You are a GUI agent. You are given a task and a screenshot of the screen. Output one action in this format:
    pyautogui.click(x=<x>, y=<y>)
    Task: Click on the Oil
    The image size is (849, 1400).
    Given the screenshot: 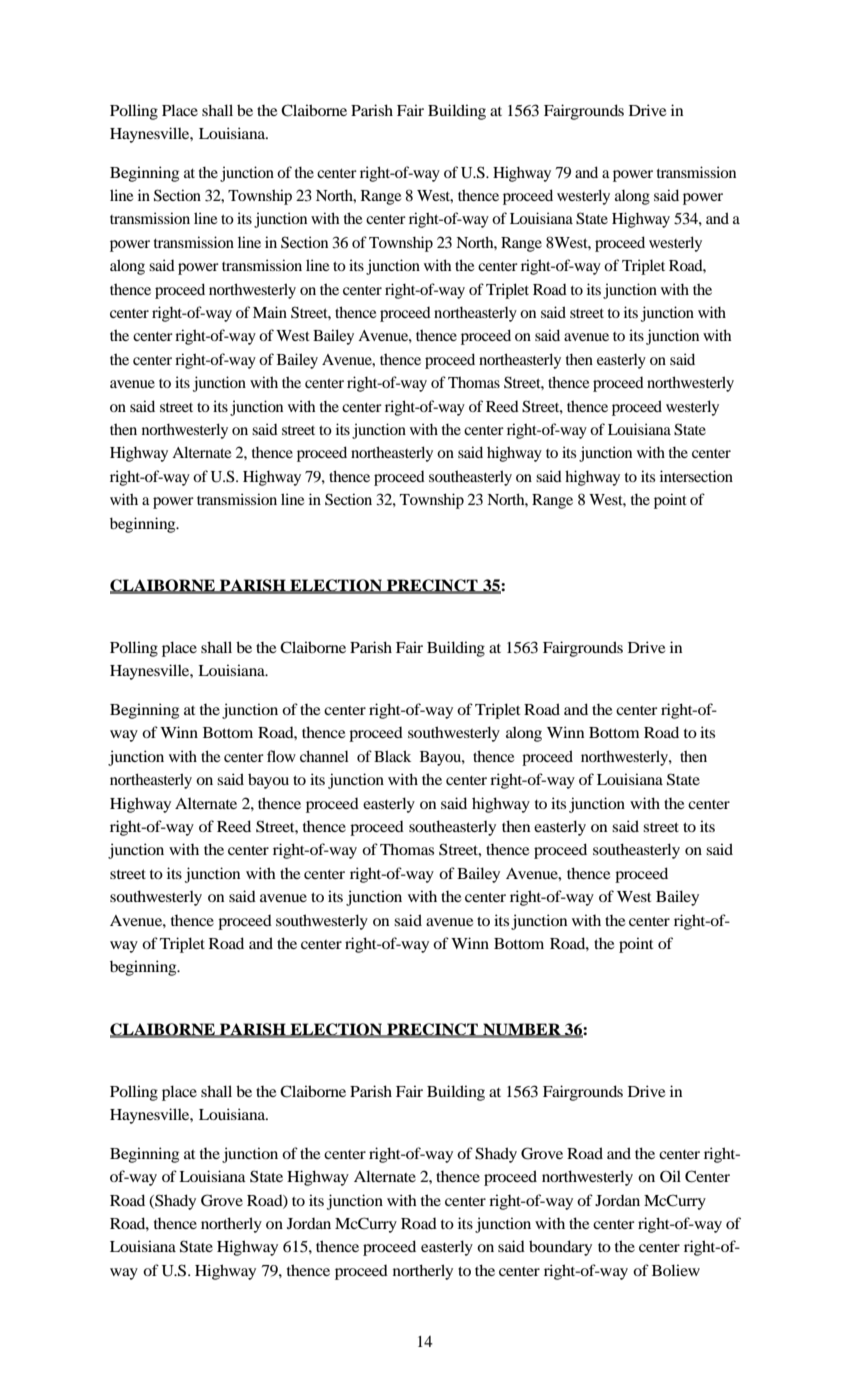 What is the action you would take?
    pyautogui.click(x=670, y=1176)
